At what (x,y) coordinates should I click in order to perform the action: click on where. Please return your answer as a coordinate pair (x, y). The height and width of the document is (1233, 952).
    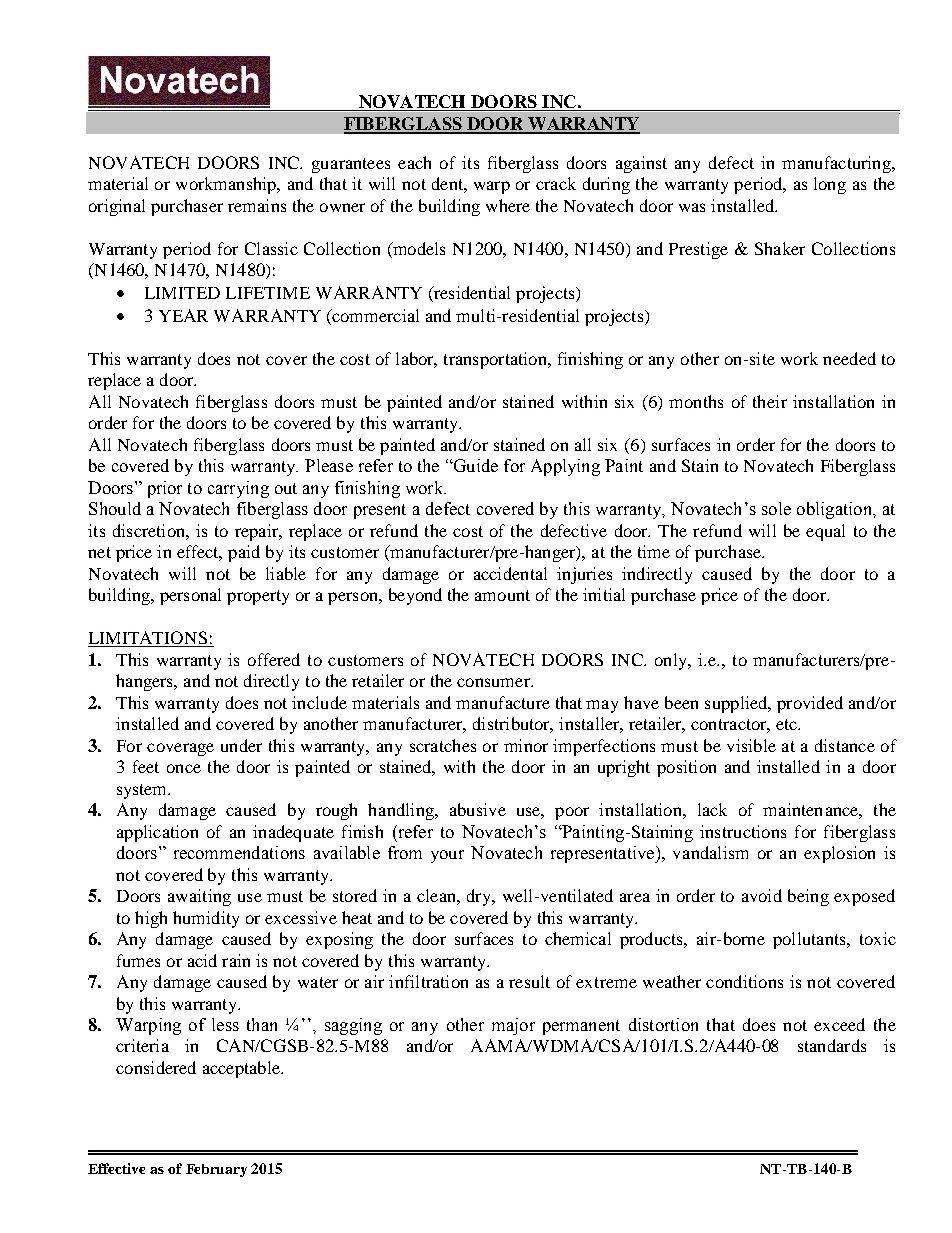
    Looking at the image, I should click on (508, 205).
